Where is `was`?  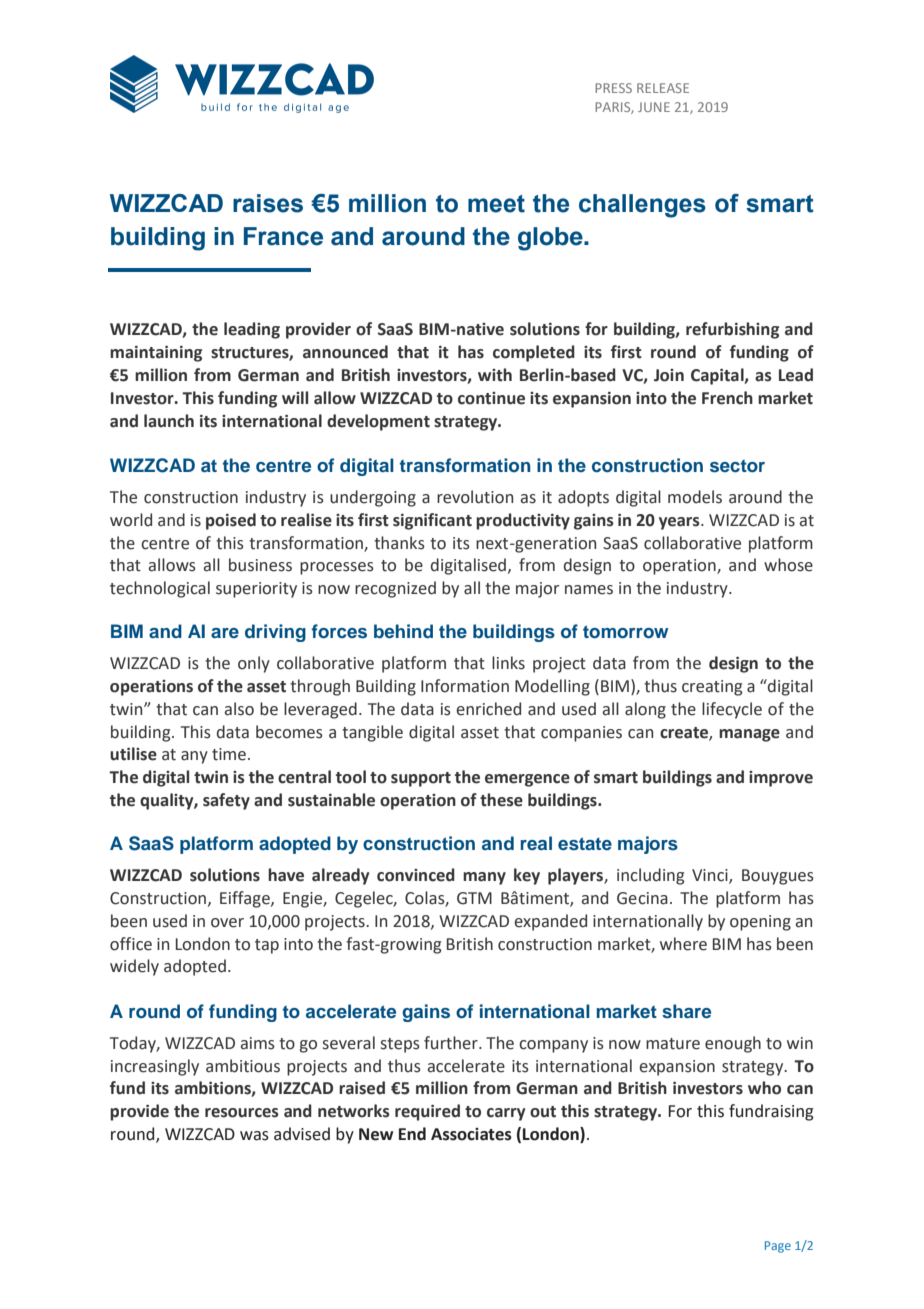 was is located at coordinates (254, 1136).
